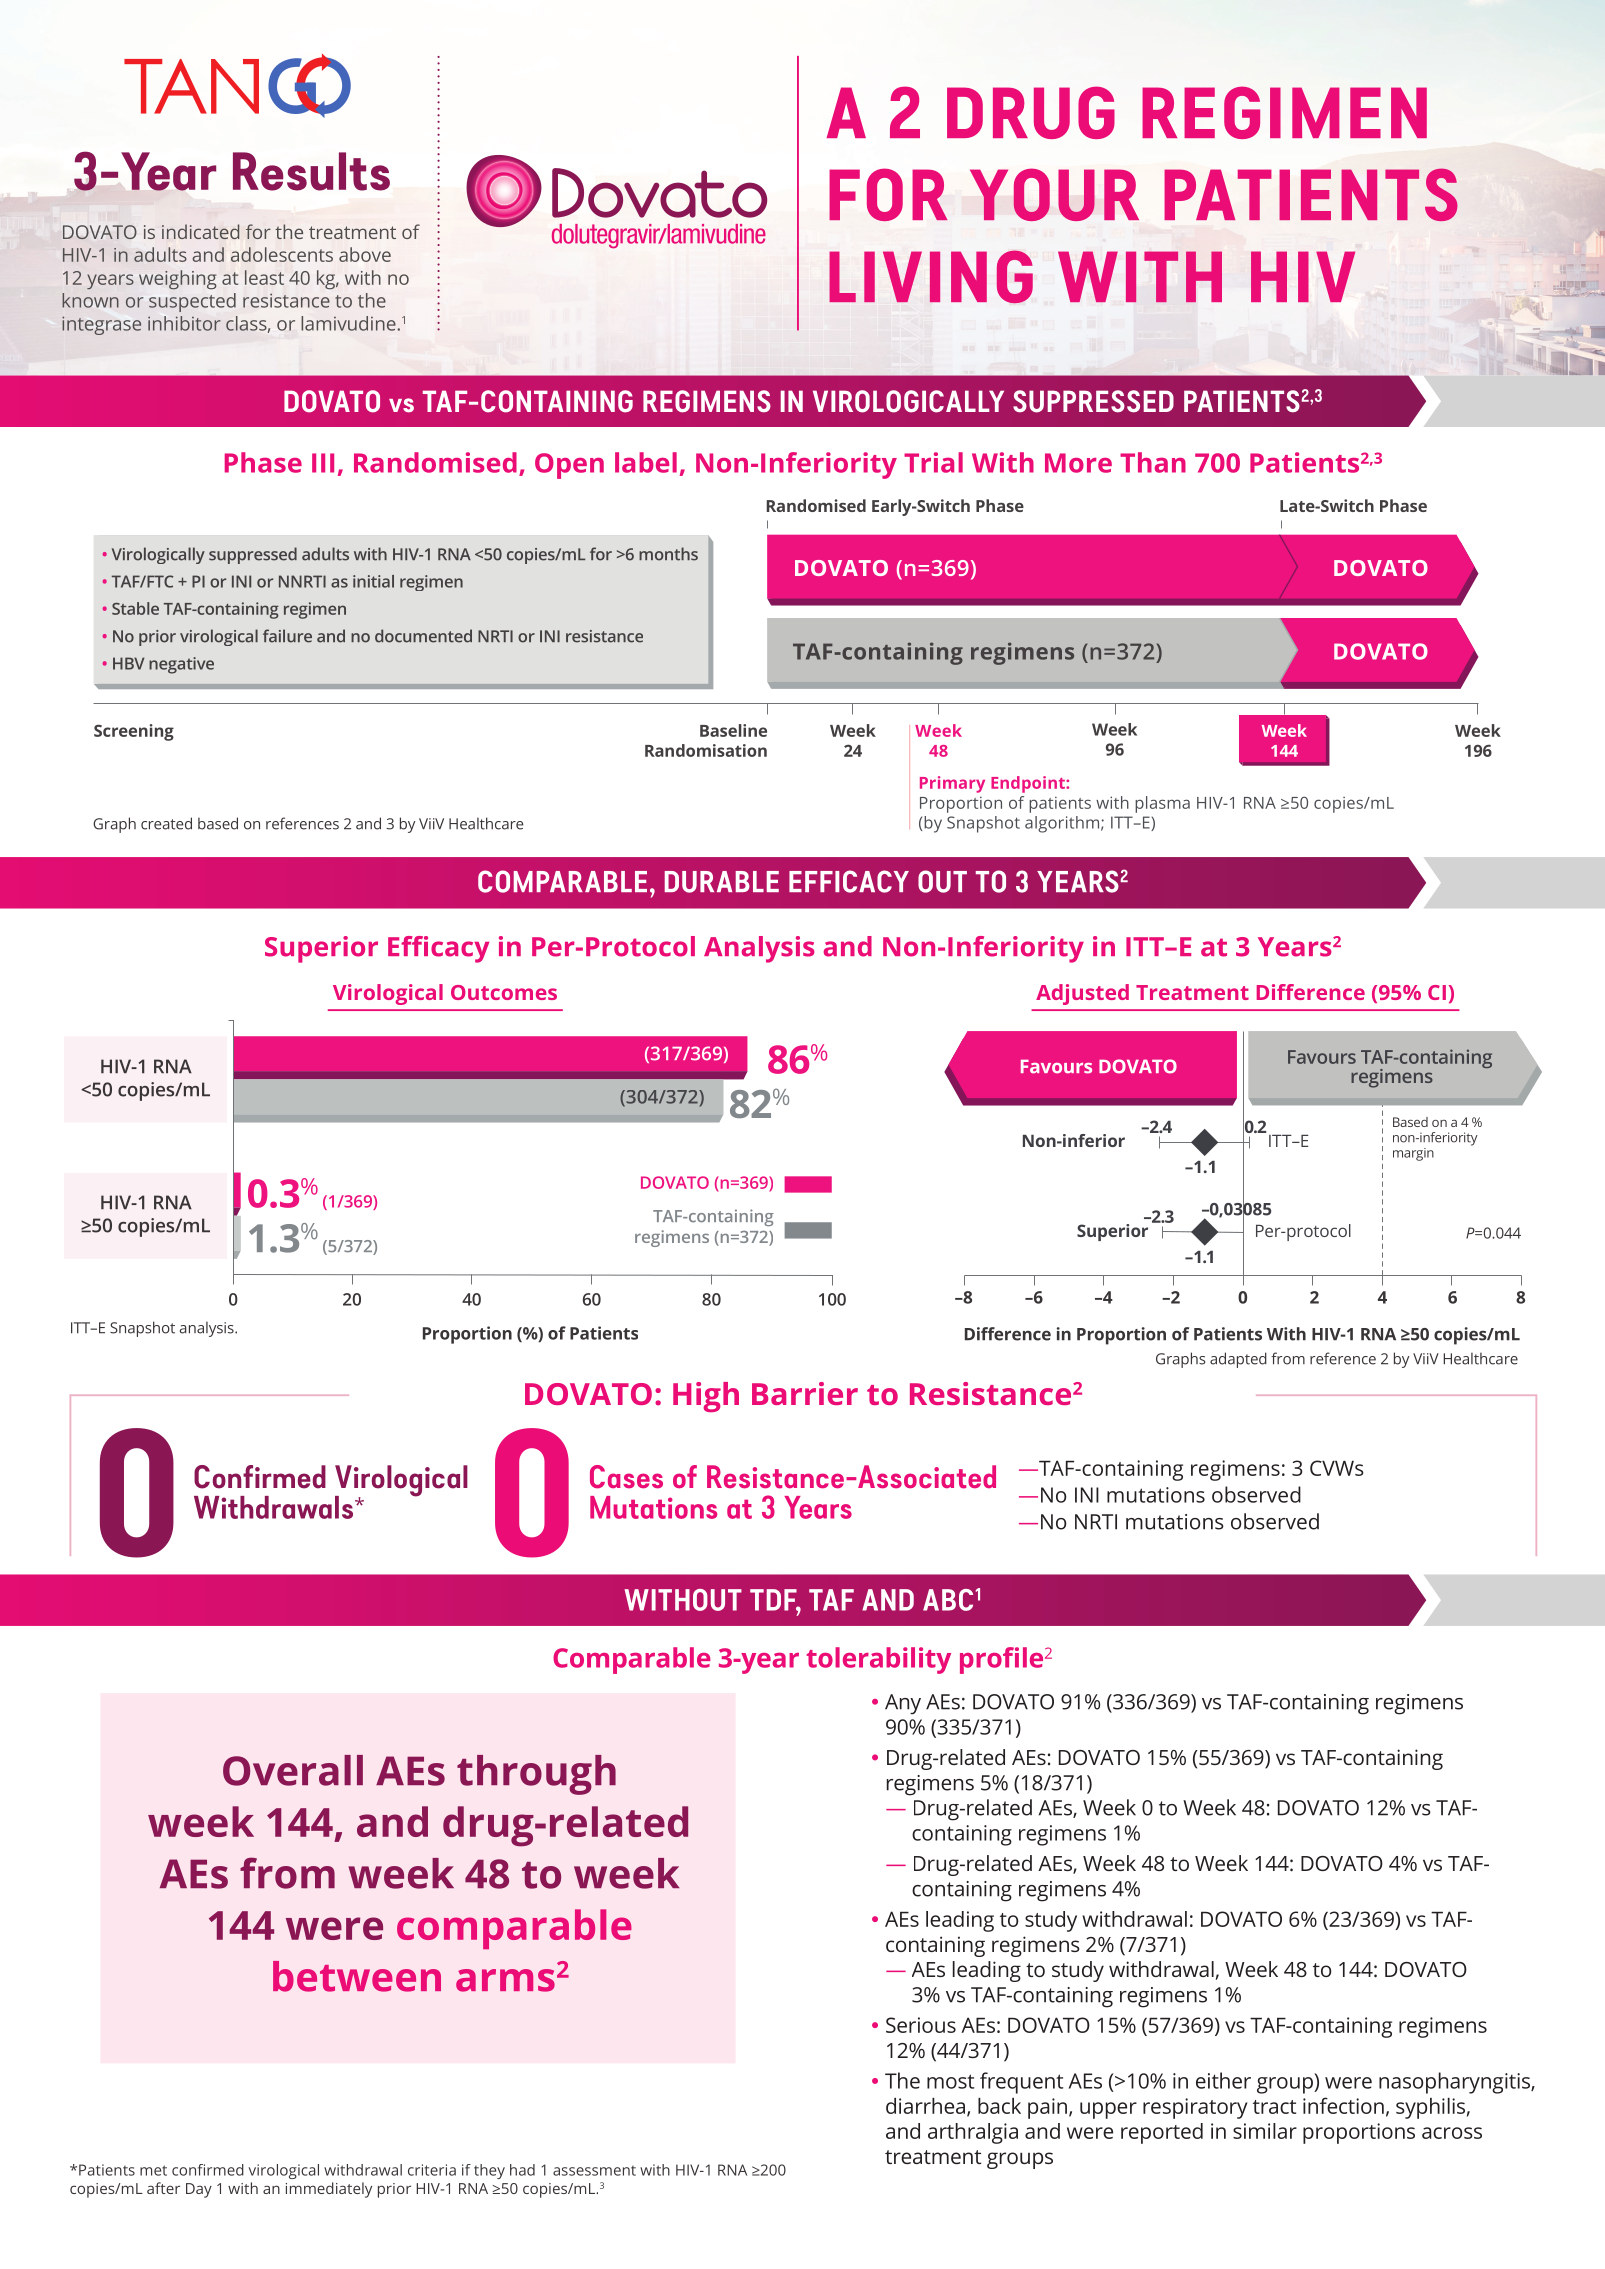  I want to click on created, so click(166, 823).
